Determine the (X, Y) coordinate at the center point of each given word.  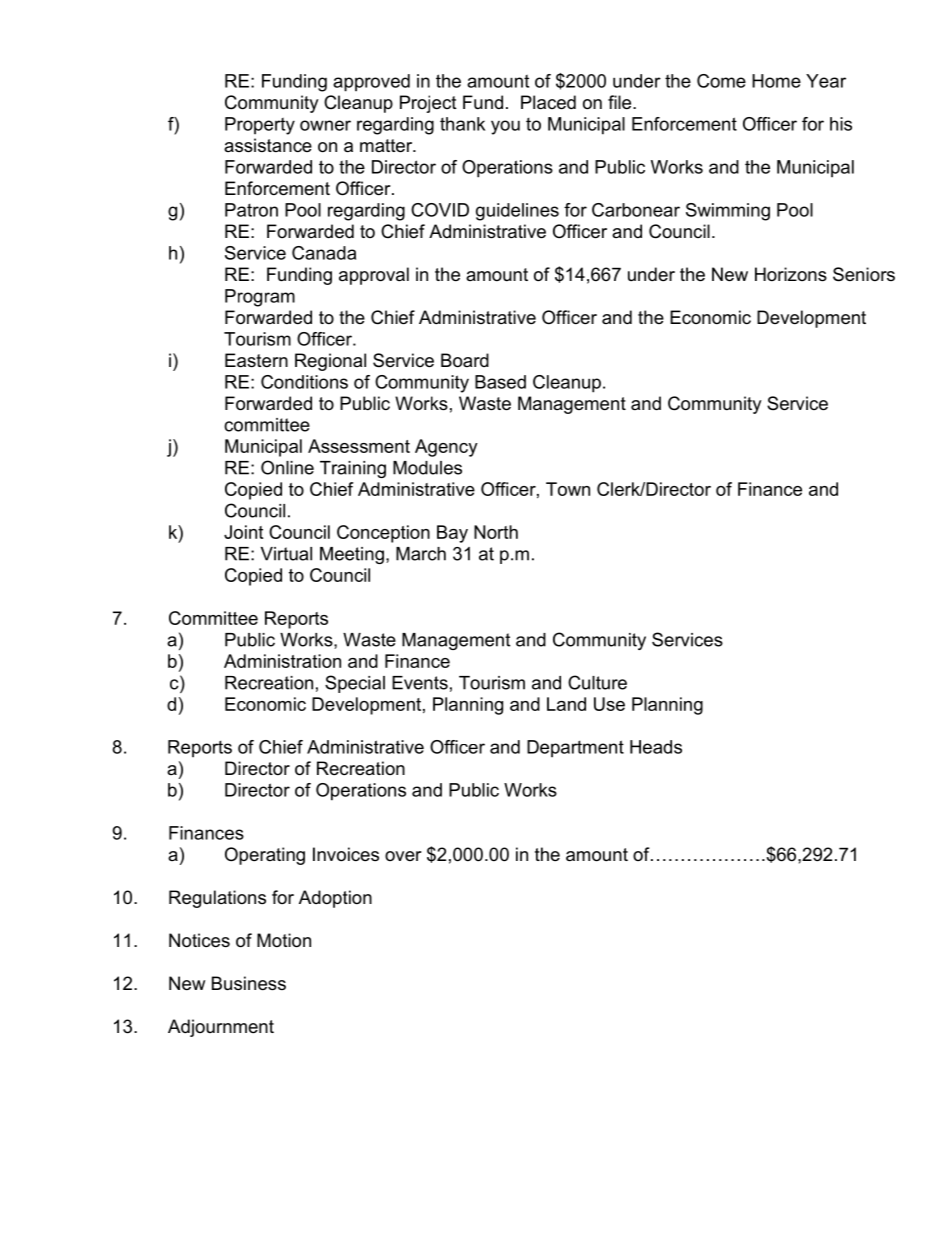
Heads (656, 747)
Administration (282, 661)
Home (776, 81)
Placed (548, 102)
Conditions (304, 382)
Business (249, 983)
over (403, 856)
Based (500, 382)
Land (566, 704)
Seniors (864, 274)
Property (260, 126)
